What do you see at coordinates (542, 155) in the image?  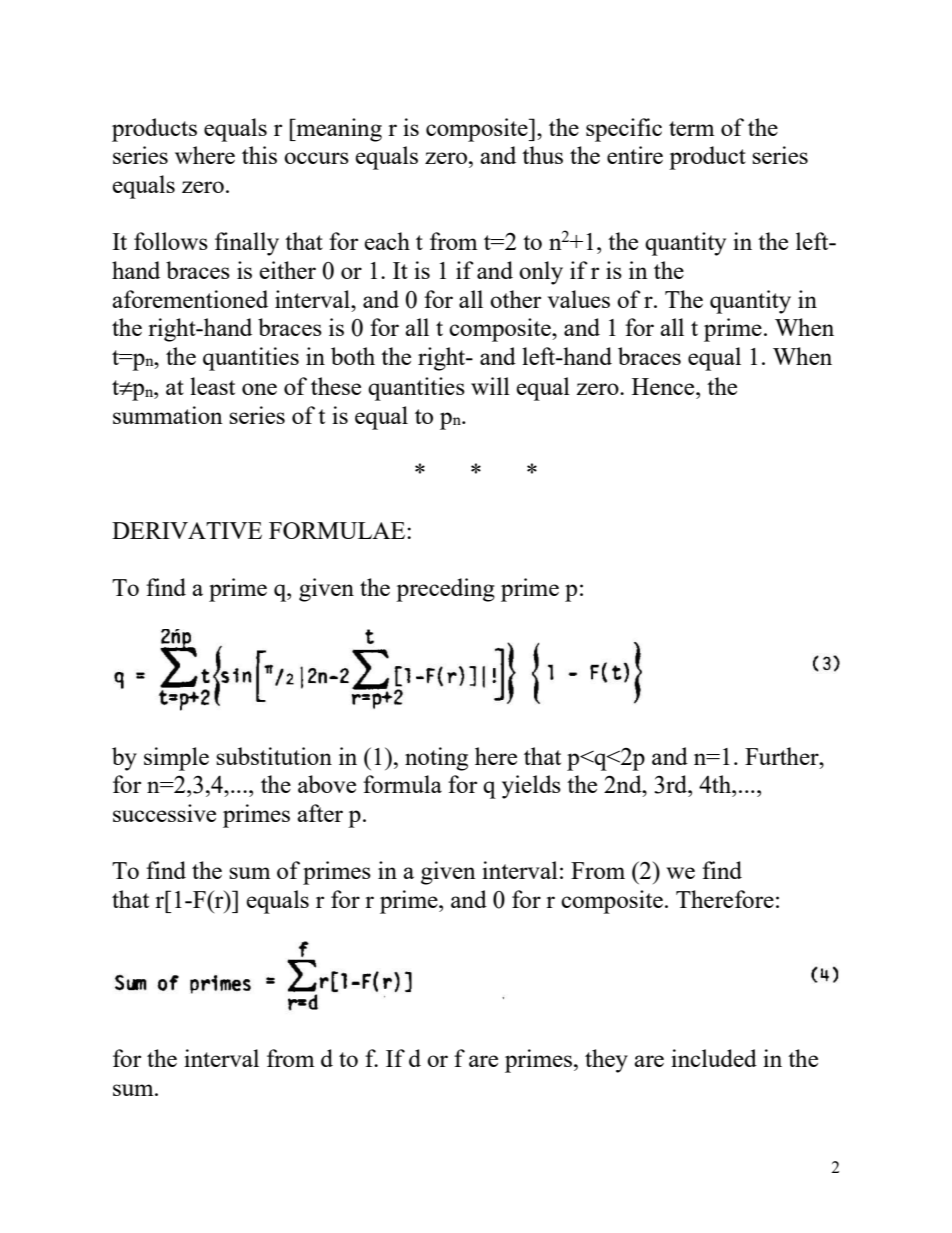 I see `thus` at bounding box center [542, 155].
